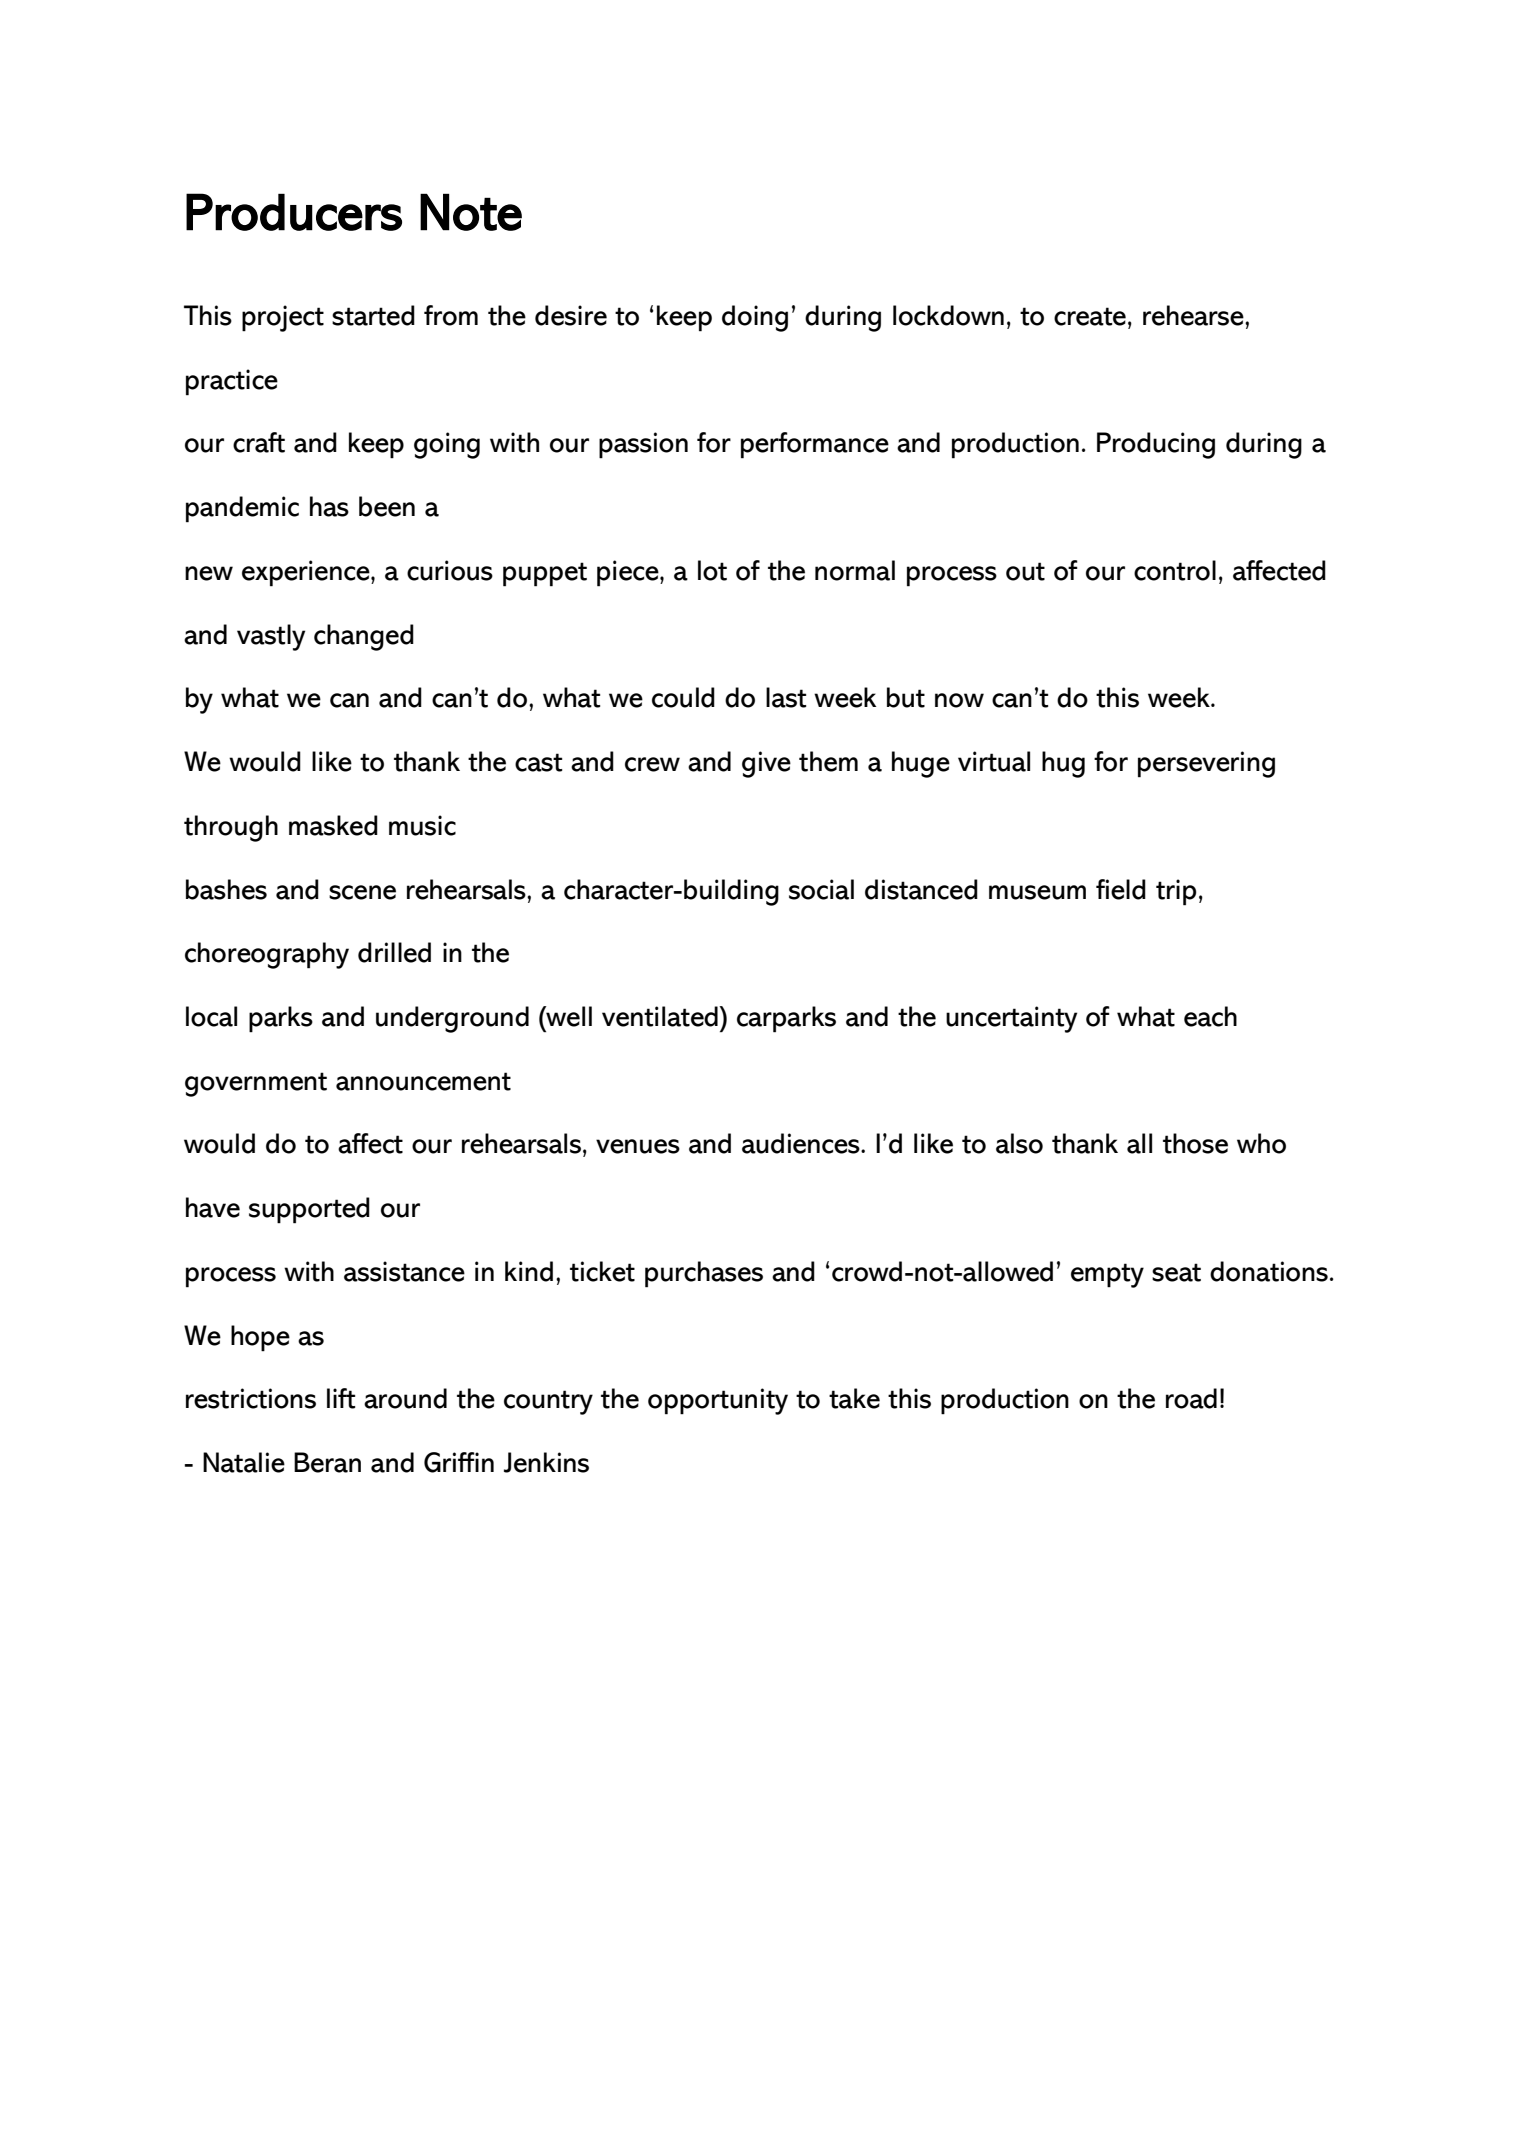  What do you see at coordinates (802, 1143) in the screenshot?
I see `audiences` at bounding box center [802, 1143].
